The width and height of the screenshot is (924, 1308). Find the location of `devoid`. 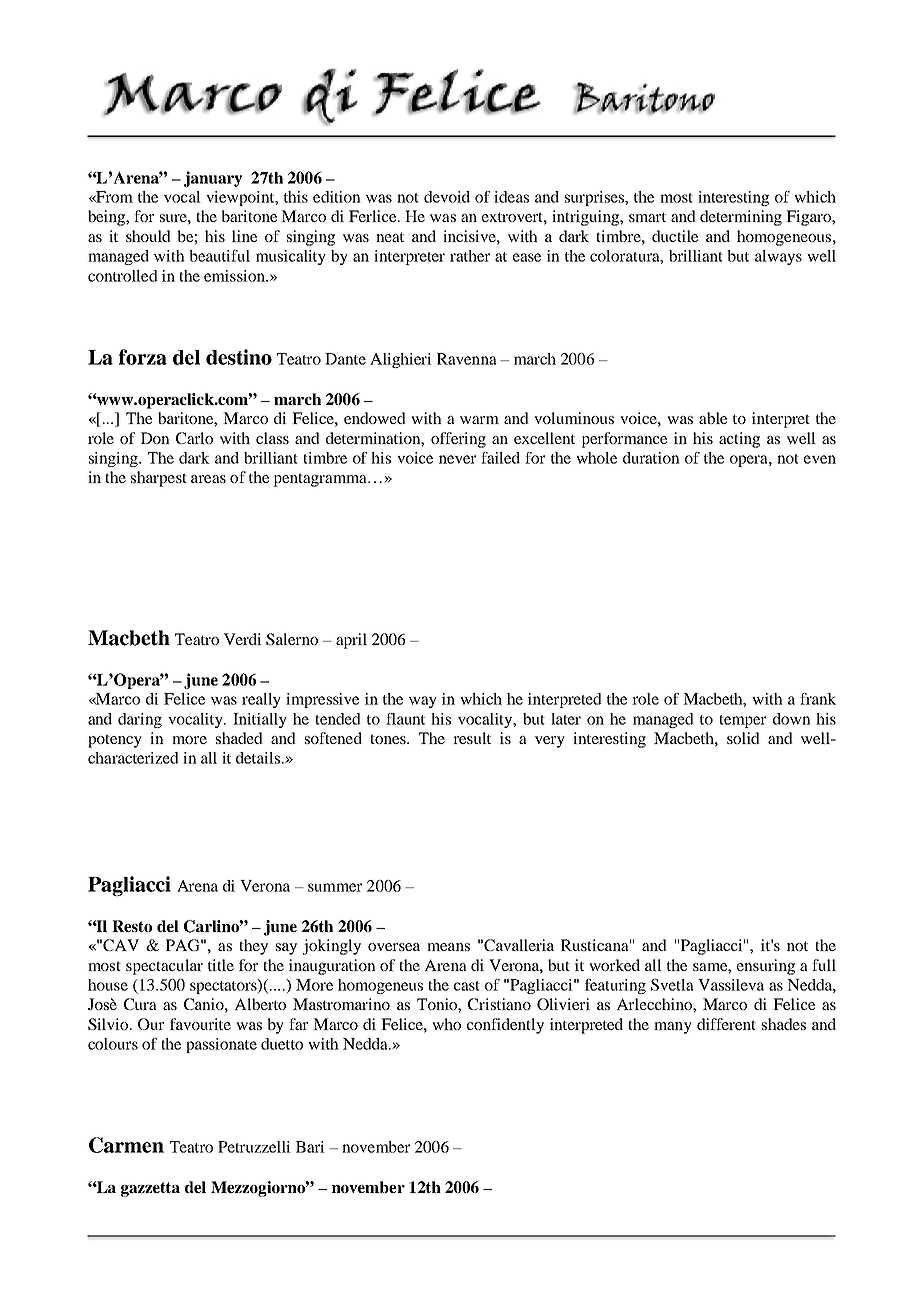

devoid is located at coordinates (447, 197).
